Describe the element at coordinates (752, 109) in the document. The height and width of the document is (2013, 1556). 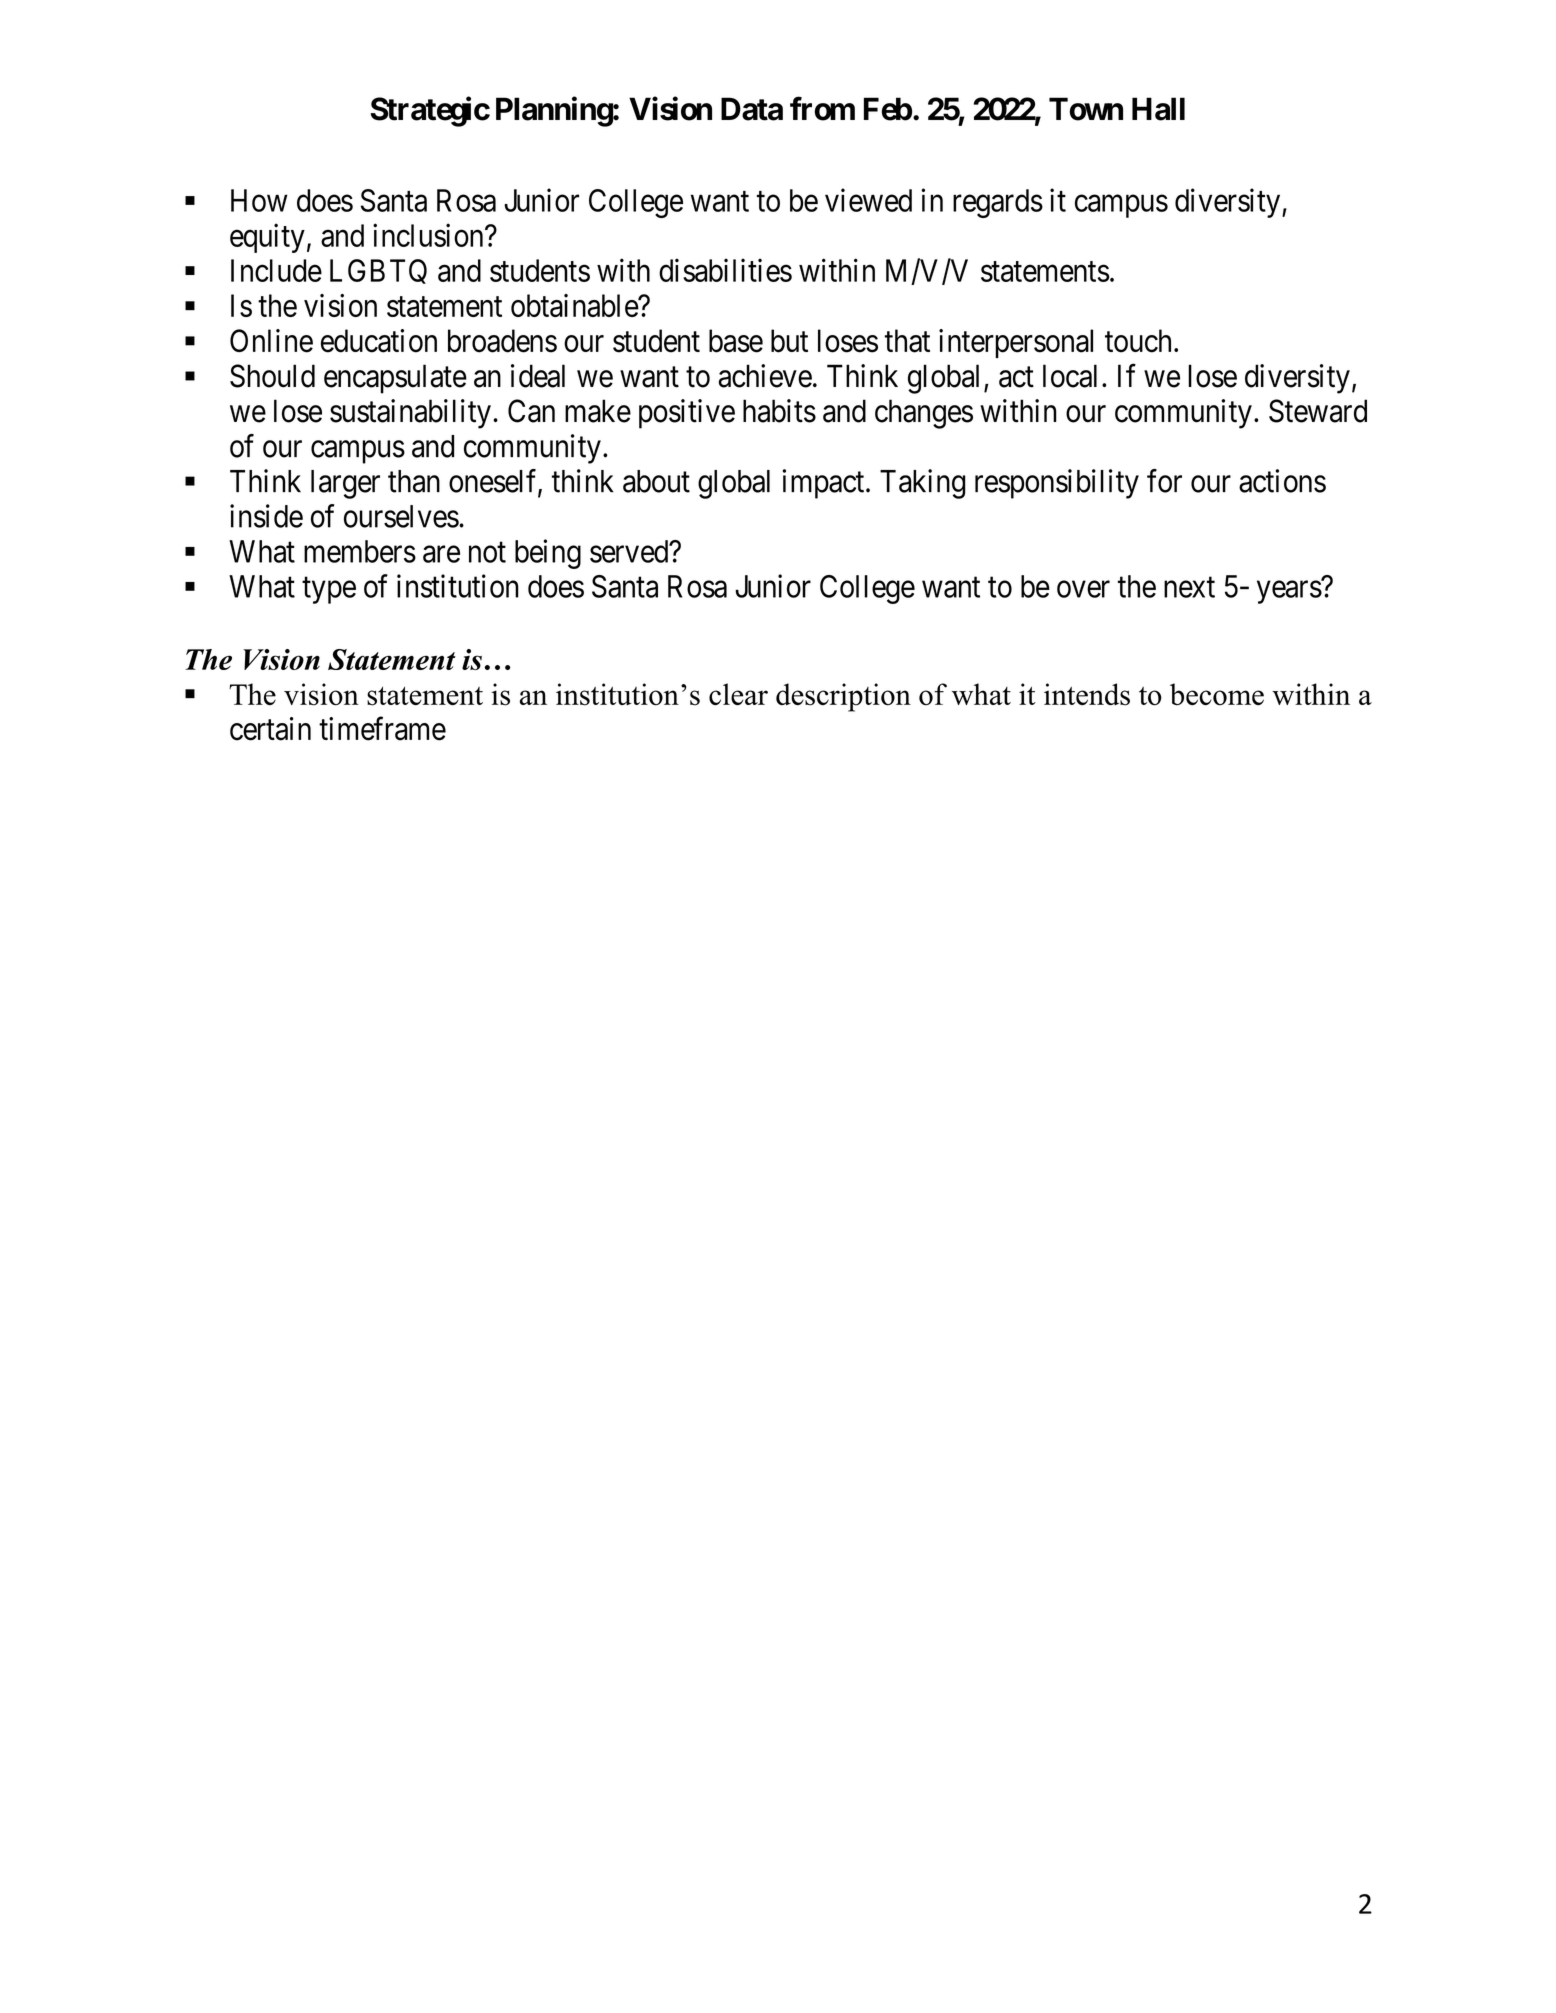
I see `Data` at that location.
